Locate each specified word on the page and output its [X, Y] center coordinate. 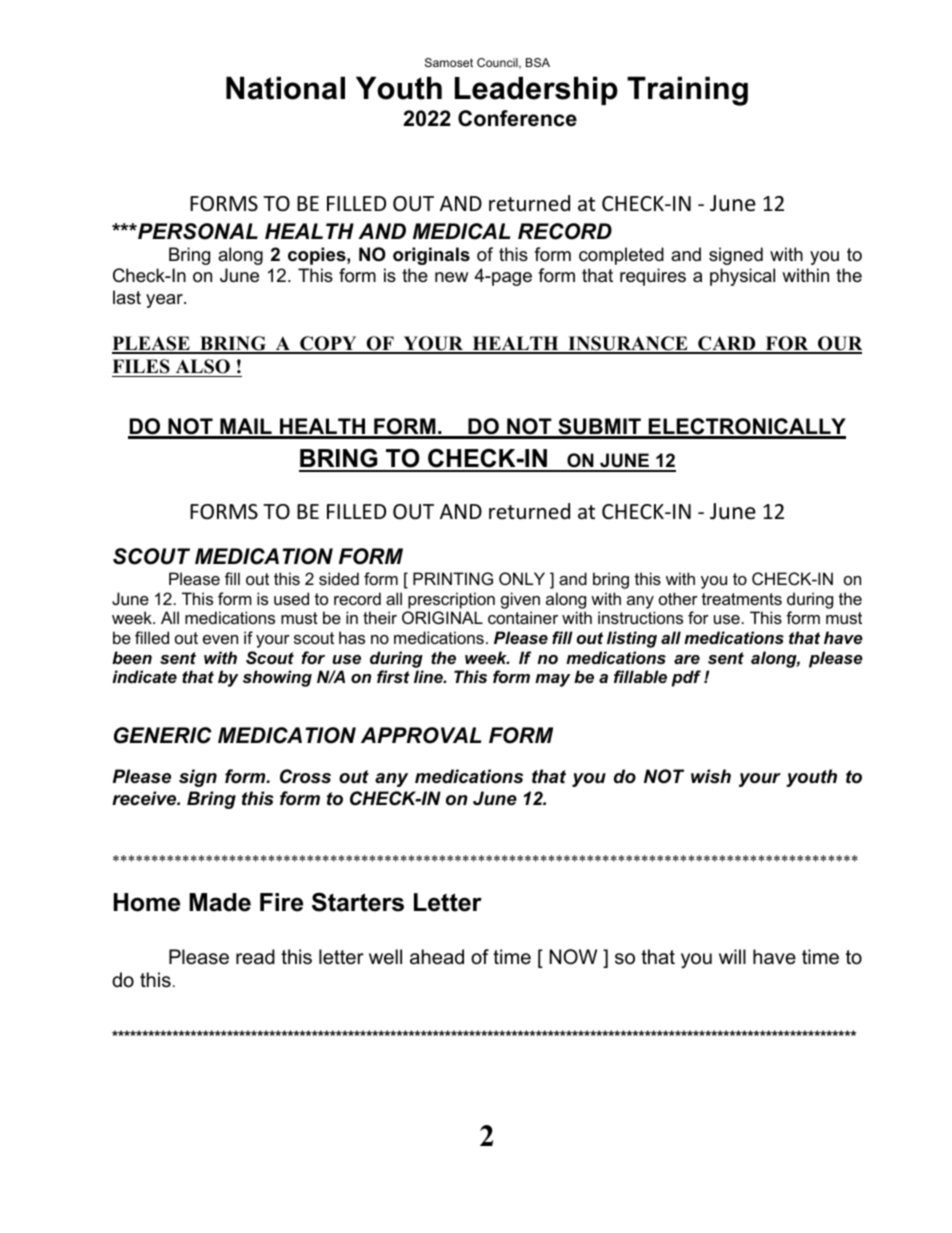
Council [498, 63]
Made [220, 902]
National [285, 88]
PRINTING [453, 578]
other [678, 598]
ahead [437, 957]
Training [687, 91]
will [732, 956]
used [291, 598]
